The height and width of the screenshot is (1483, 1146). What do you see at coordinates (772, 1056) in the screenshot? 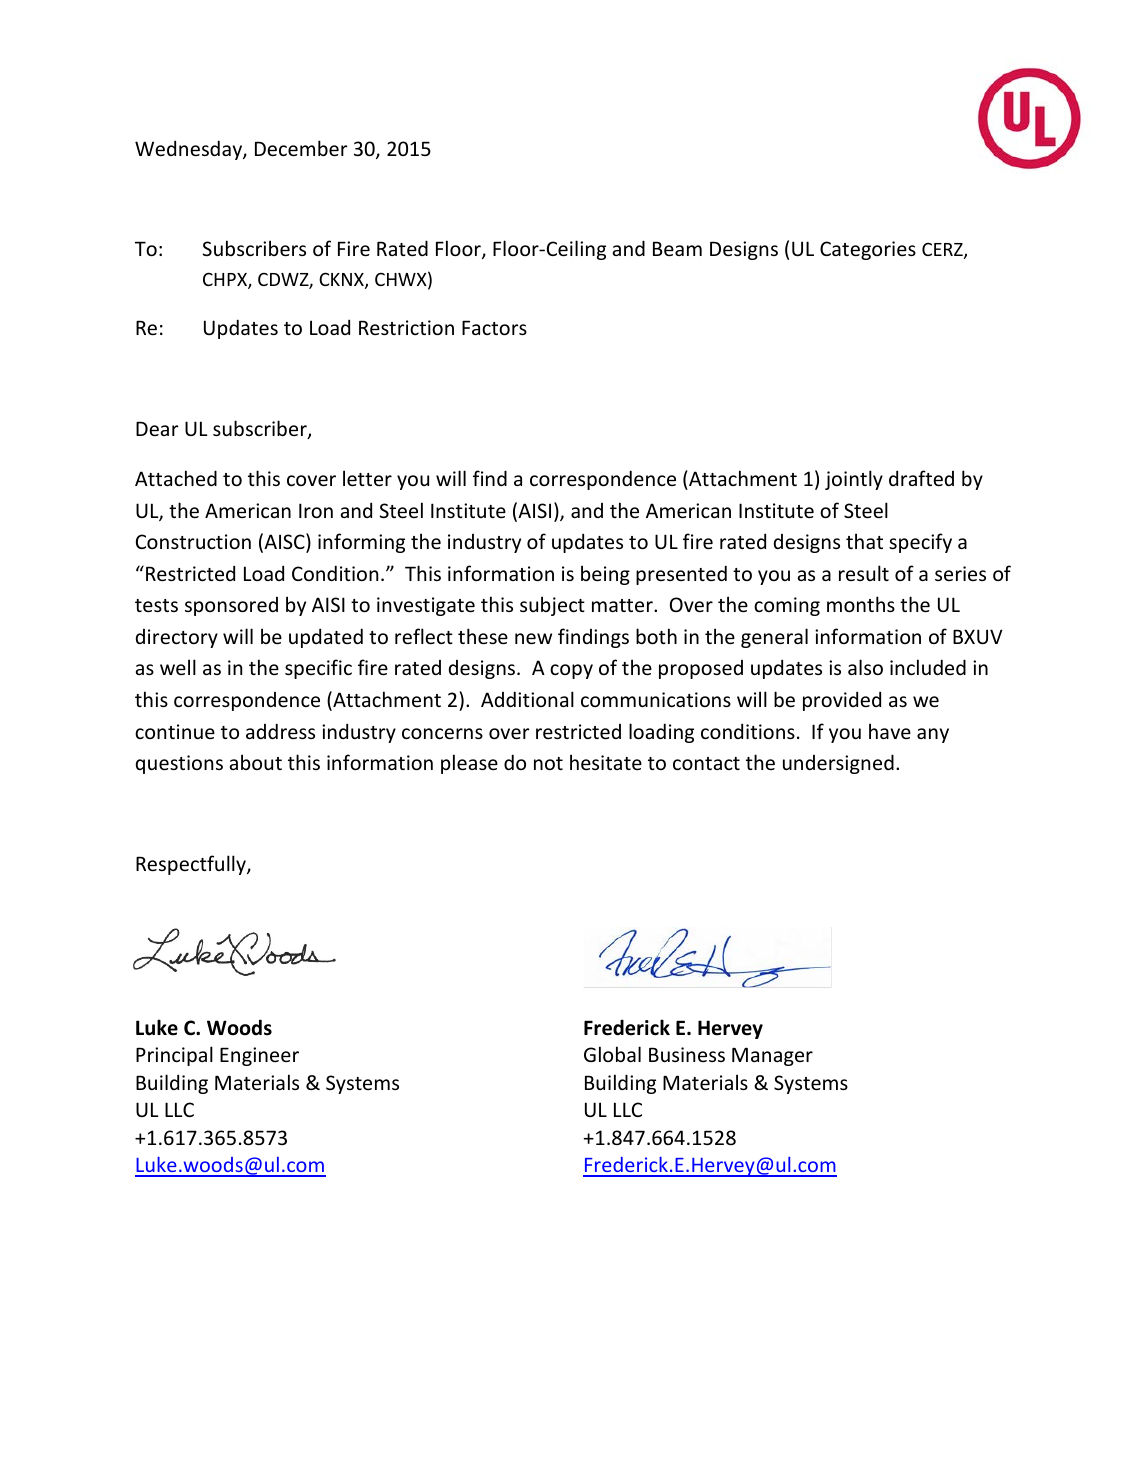
I see `Manager` at bounding box center [772, 1056].
